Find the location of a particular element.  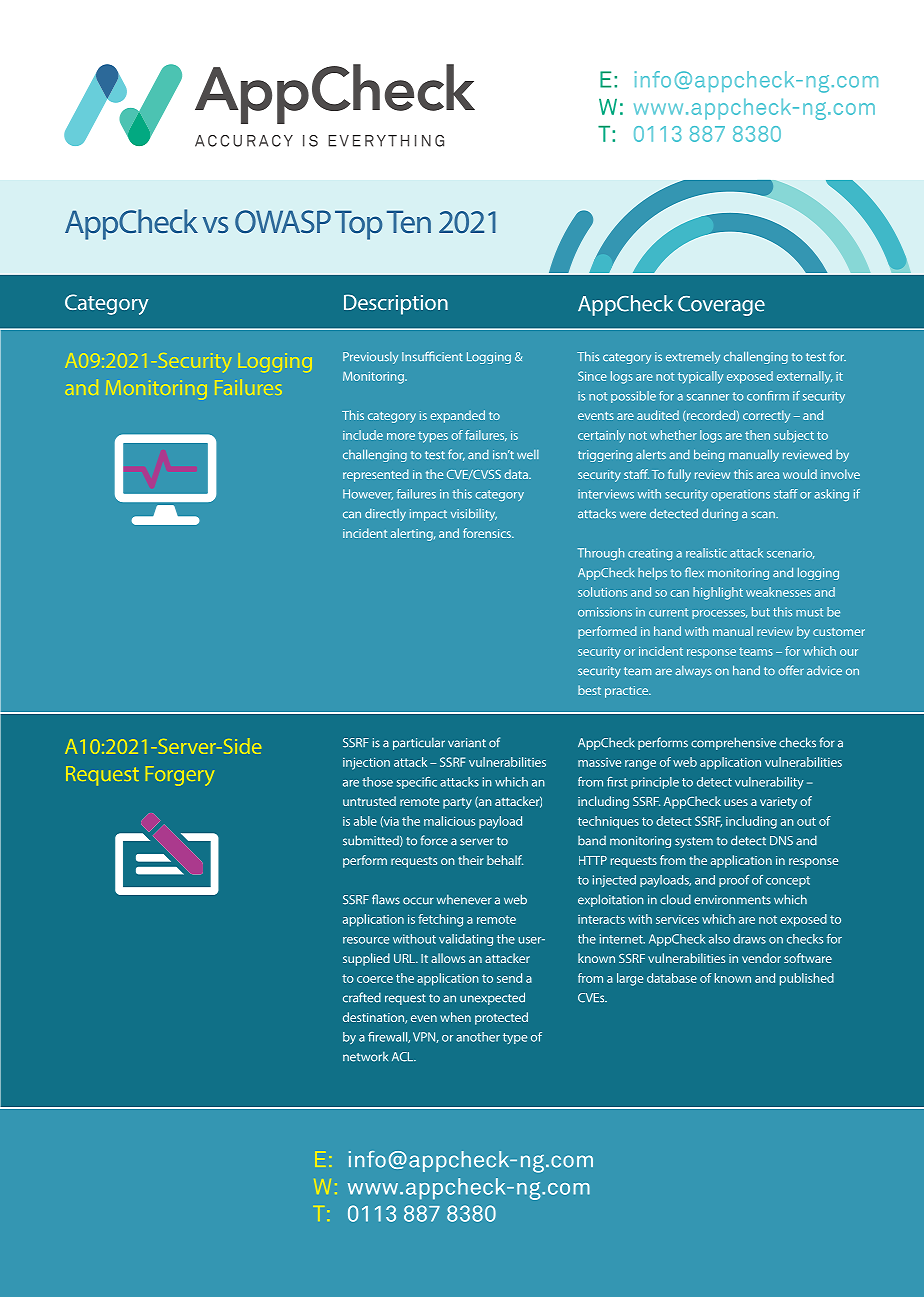

DNS is located at coordinates (781, 841).
